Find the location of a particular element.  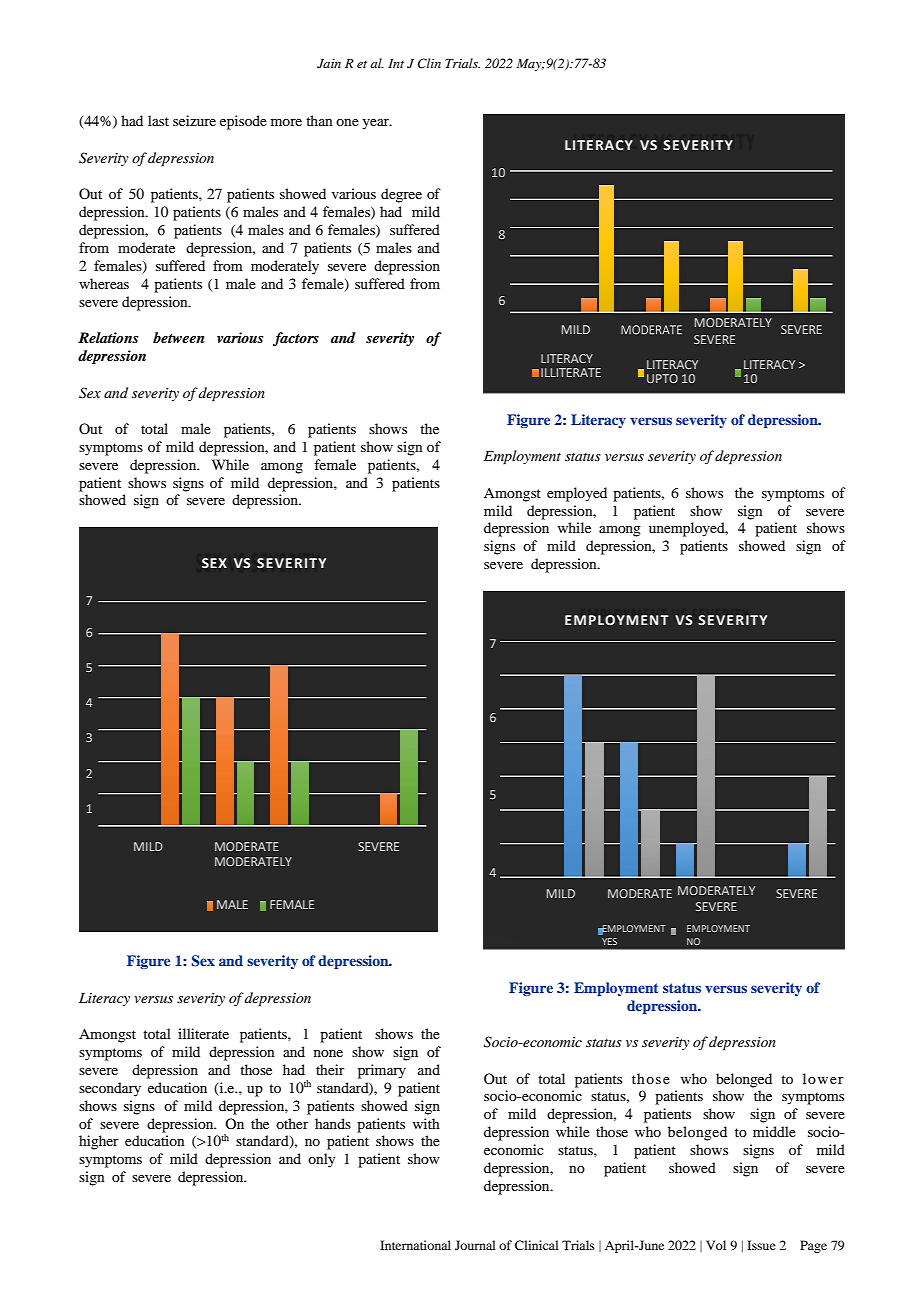

none is located at coordinates (328, 1053).
